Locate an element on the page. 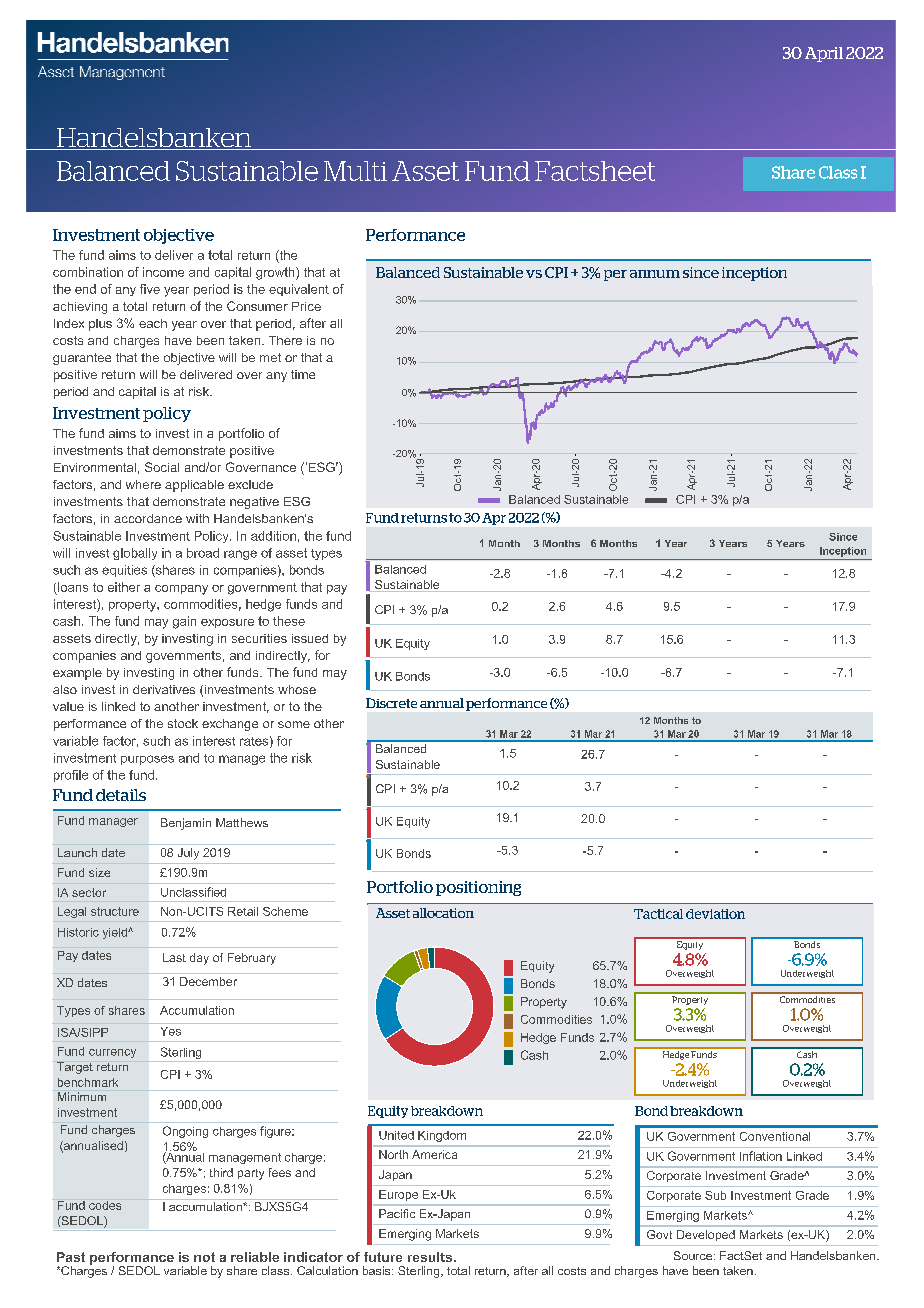 The width and height of the image is (924, 1308). Developed is located at coordinates (706, 1235).
